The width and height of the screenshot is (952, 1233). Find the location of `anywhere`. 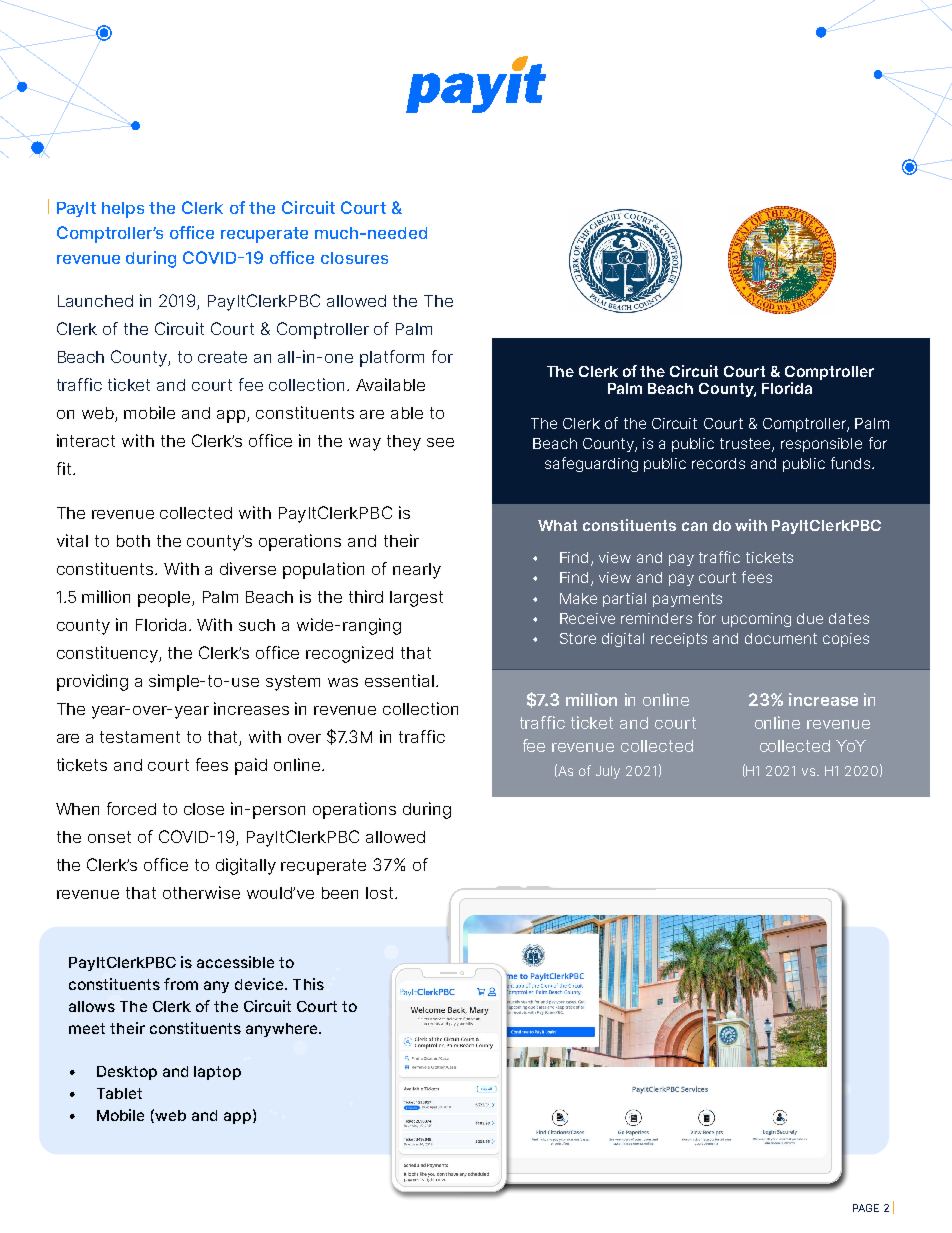

anywhere is located at coordinates (283, 1030).
